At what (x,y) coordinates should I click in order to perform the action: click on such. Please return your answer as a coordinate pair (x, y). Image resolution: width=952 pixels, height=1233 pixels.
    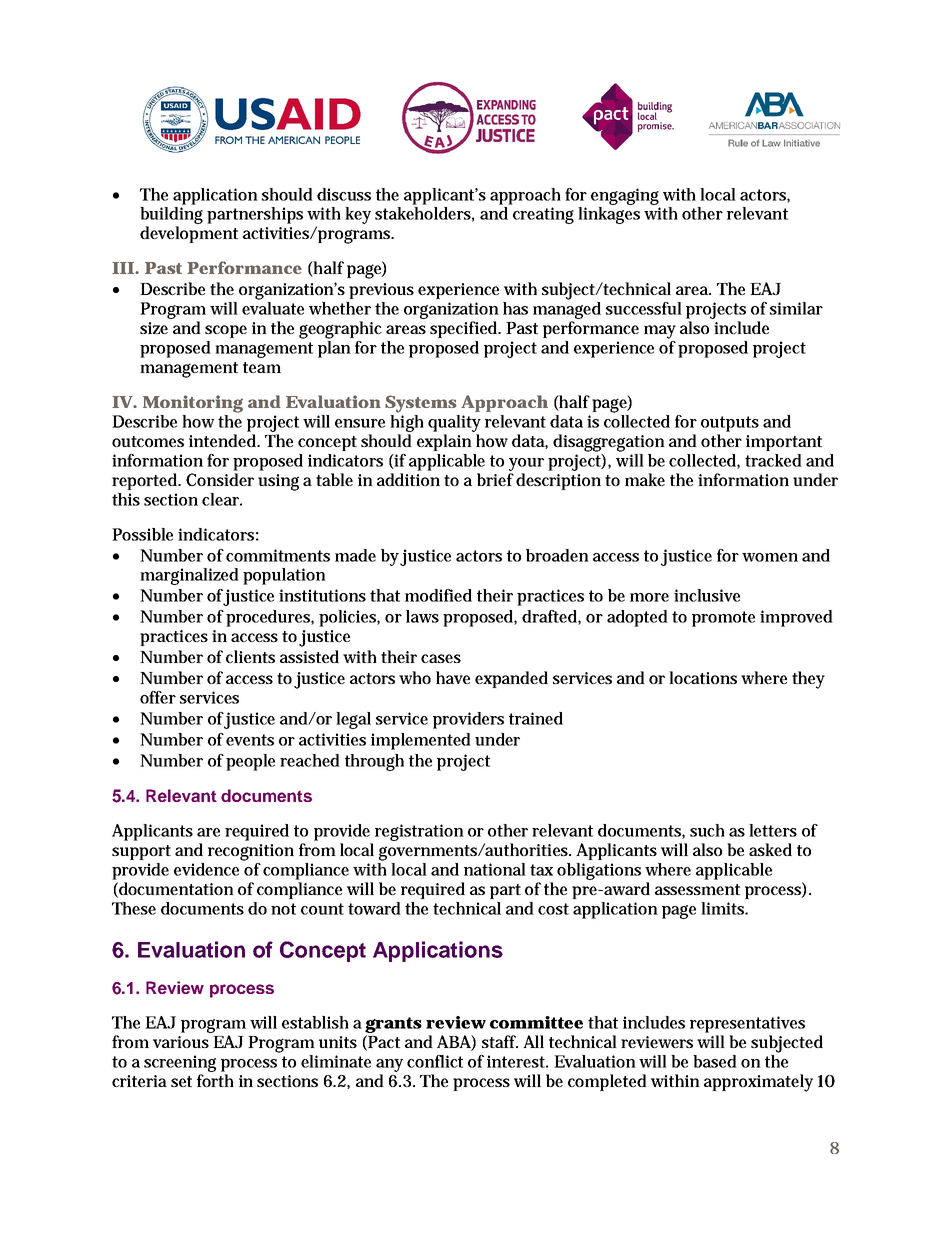
    Looking at the image, I should click on (707, 830).
